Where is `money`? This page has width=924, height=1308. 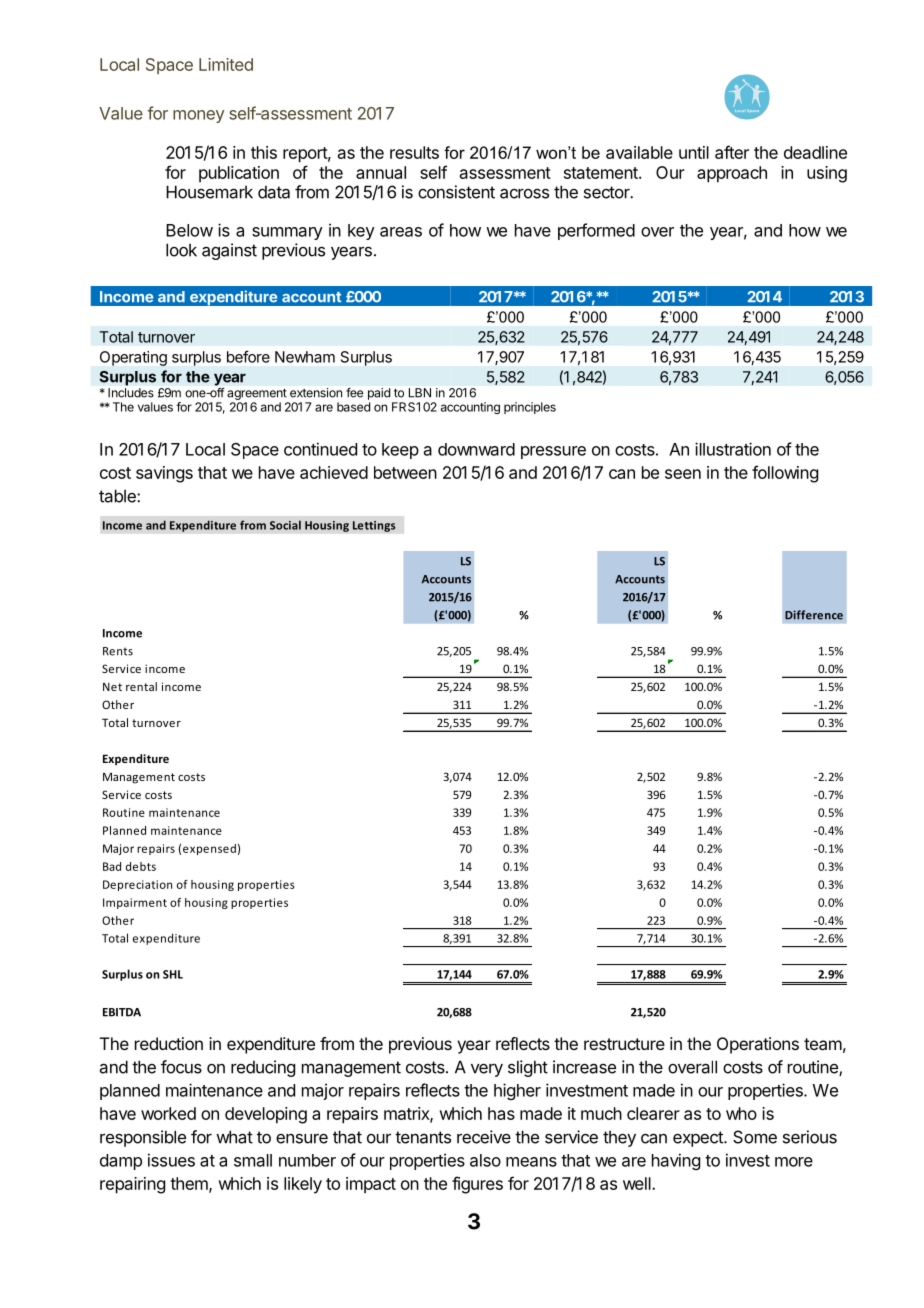
money is located at coordinates (198, 116).
